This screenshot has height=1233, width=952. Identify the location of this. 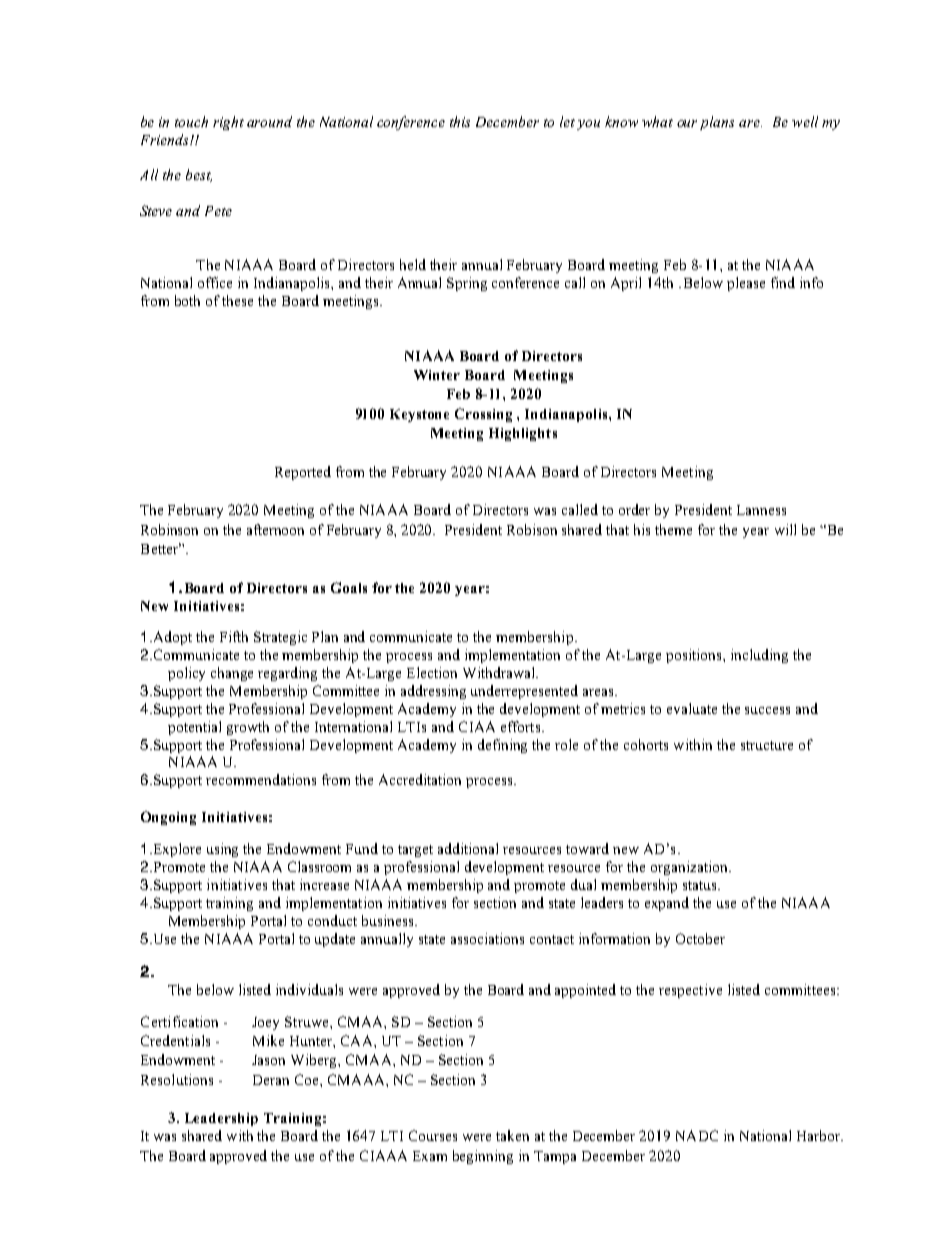
(460, 121).
